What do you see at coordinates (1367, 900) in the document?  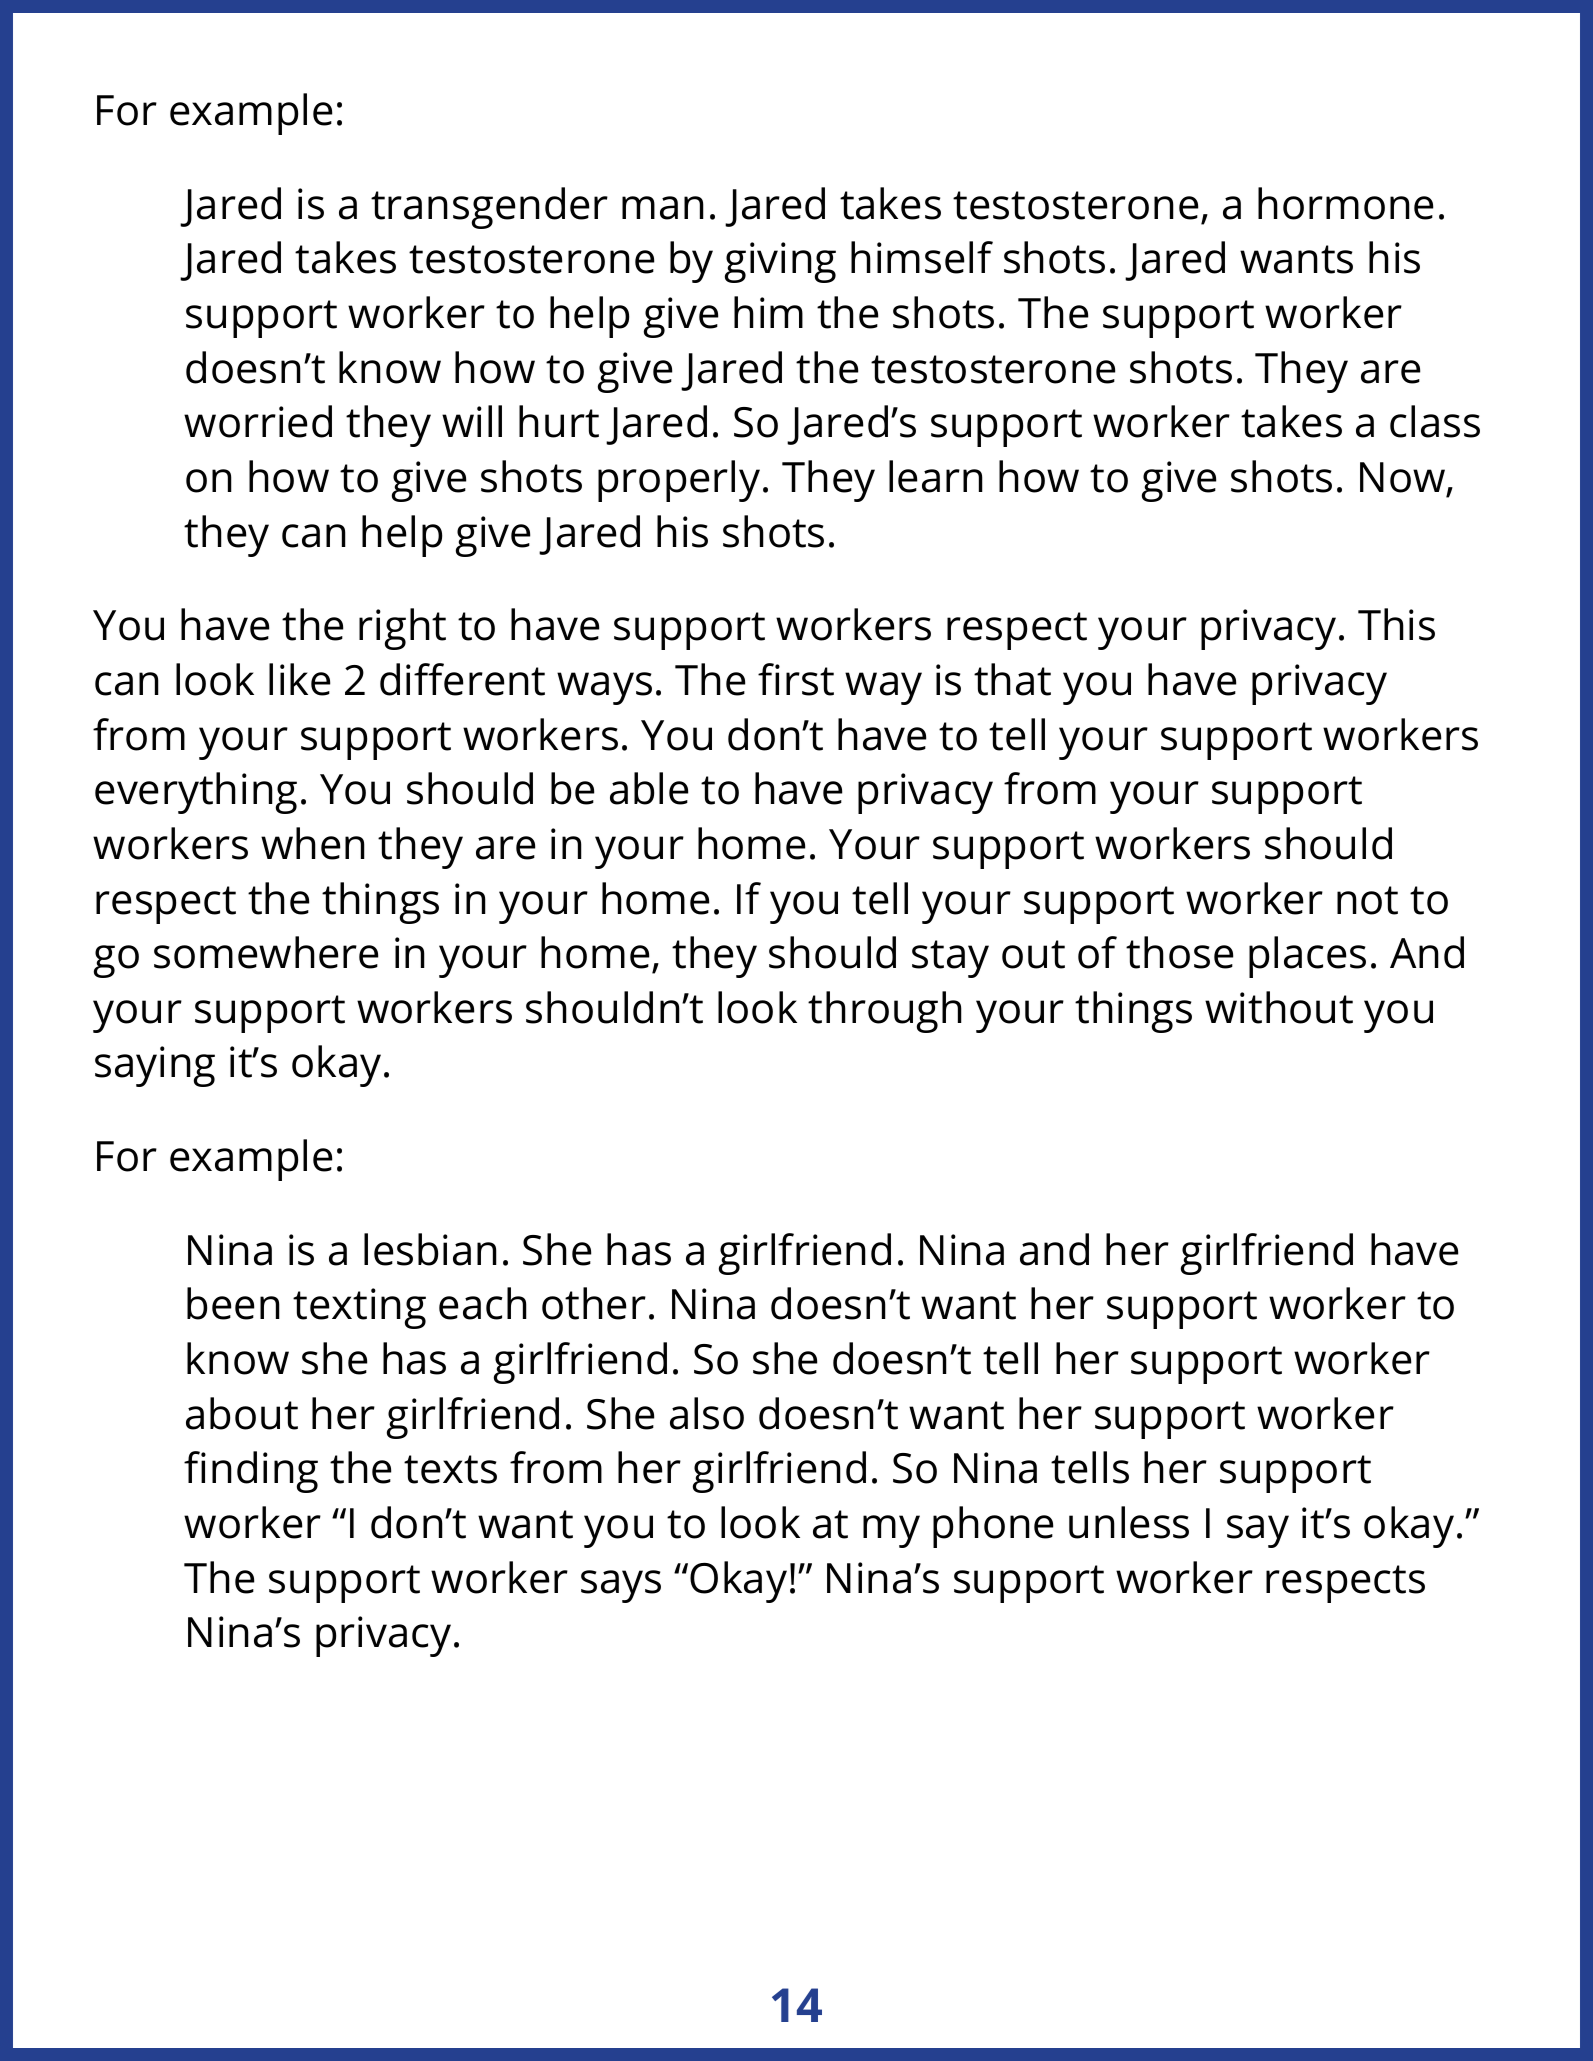 I see `not` at bounding box center [1367, 900].
